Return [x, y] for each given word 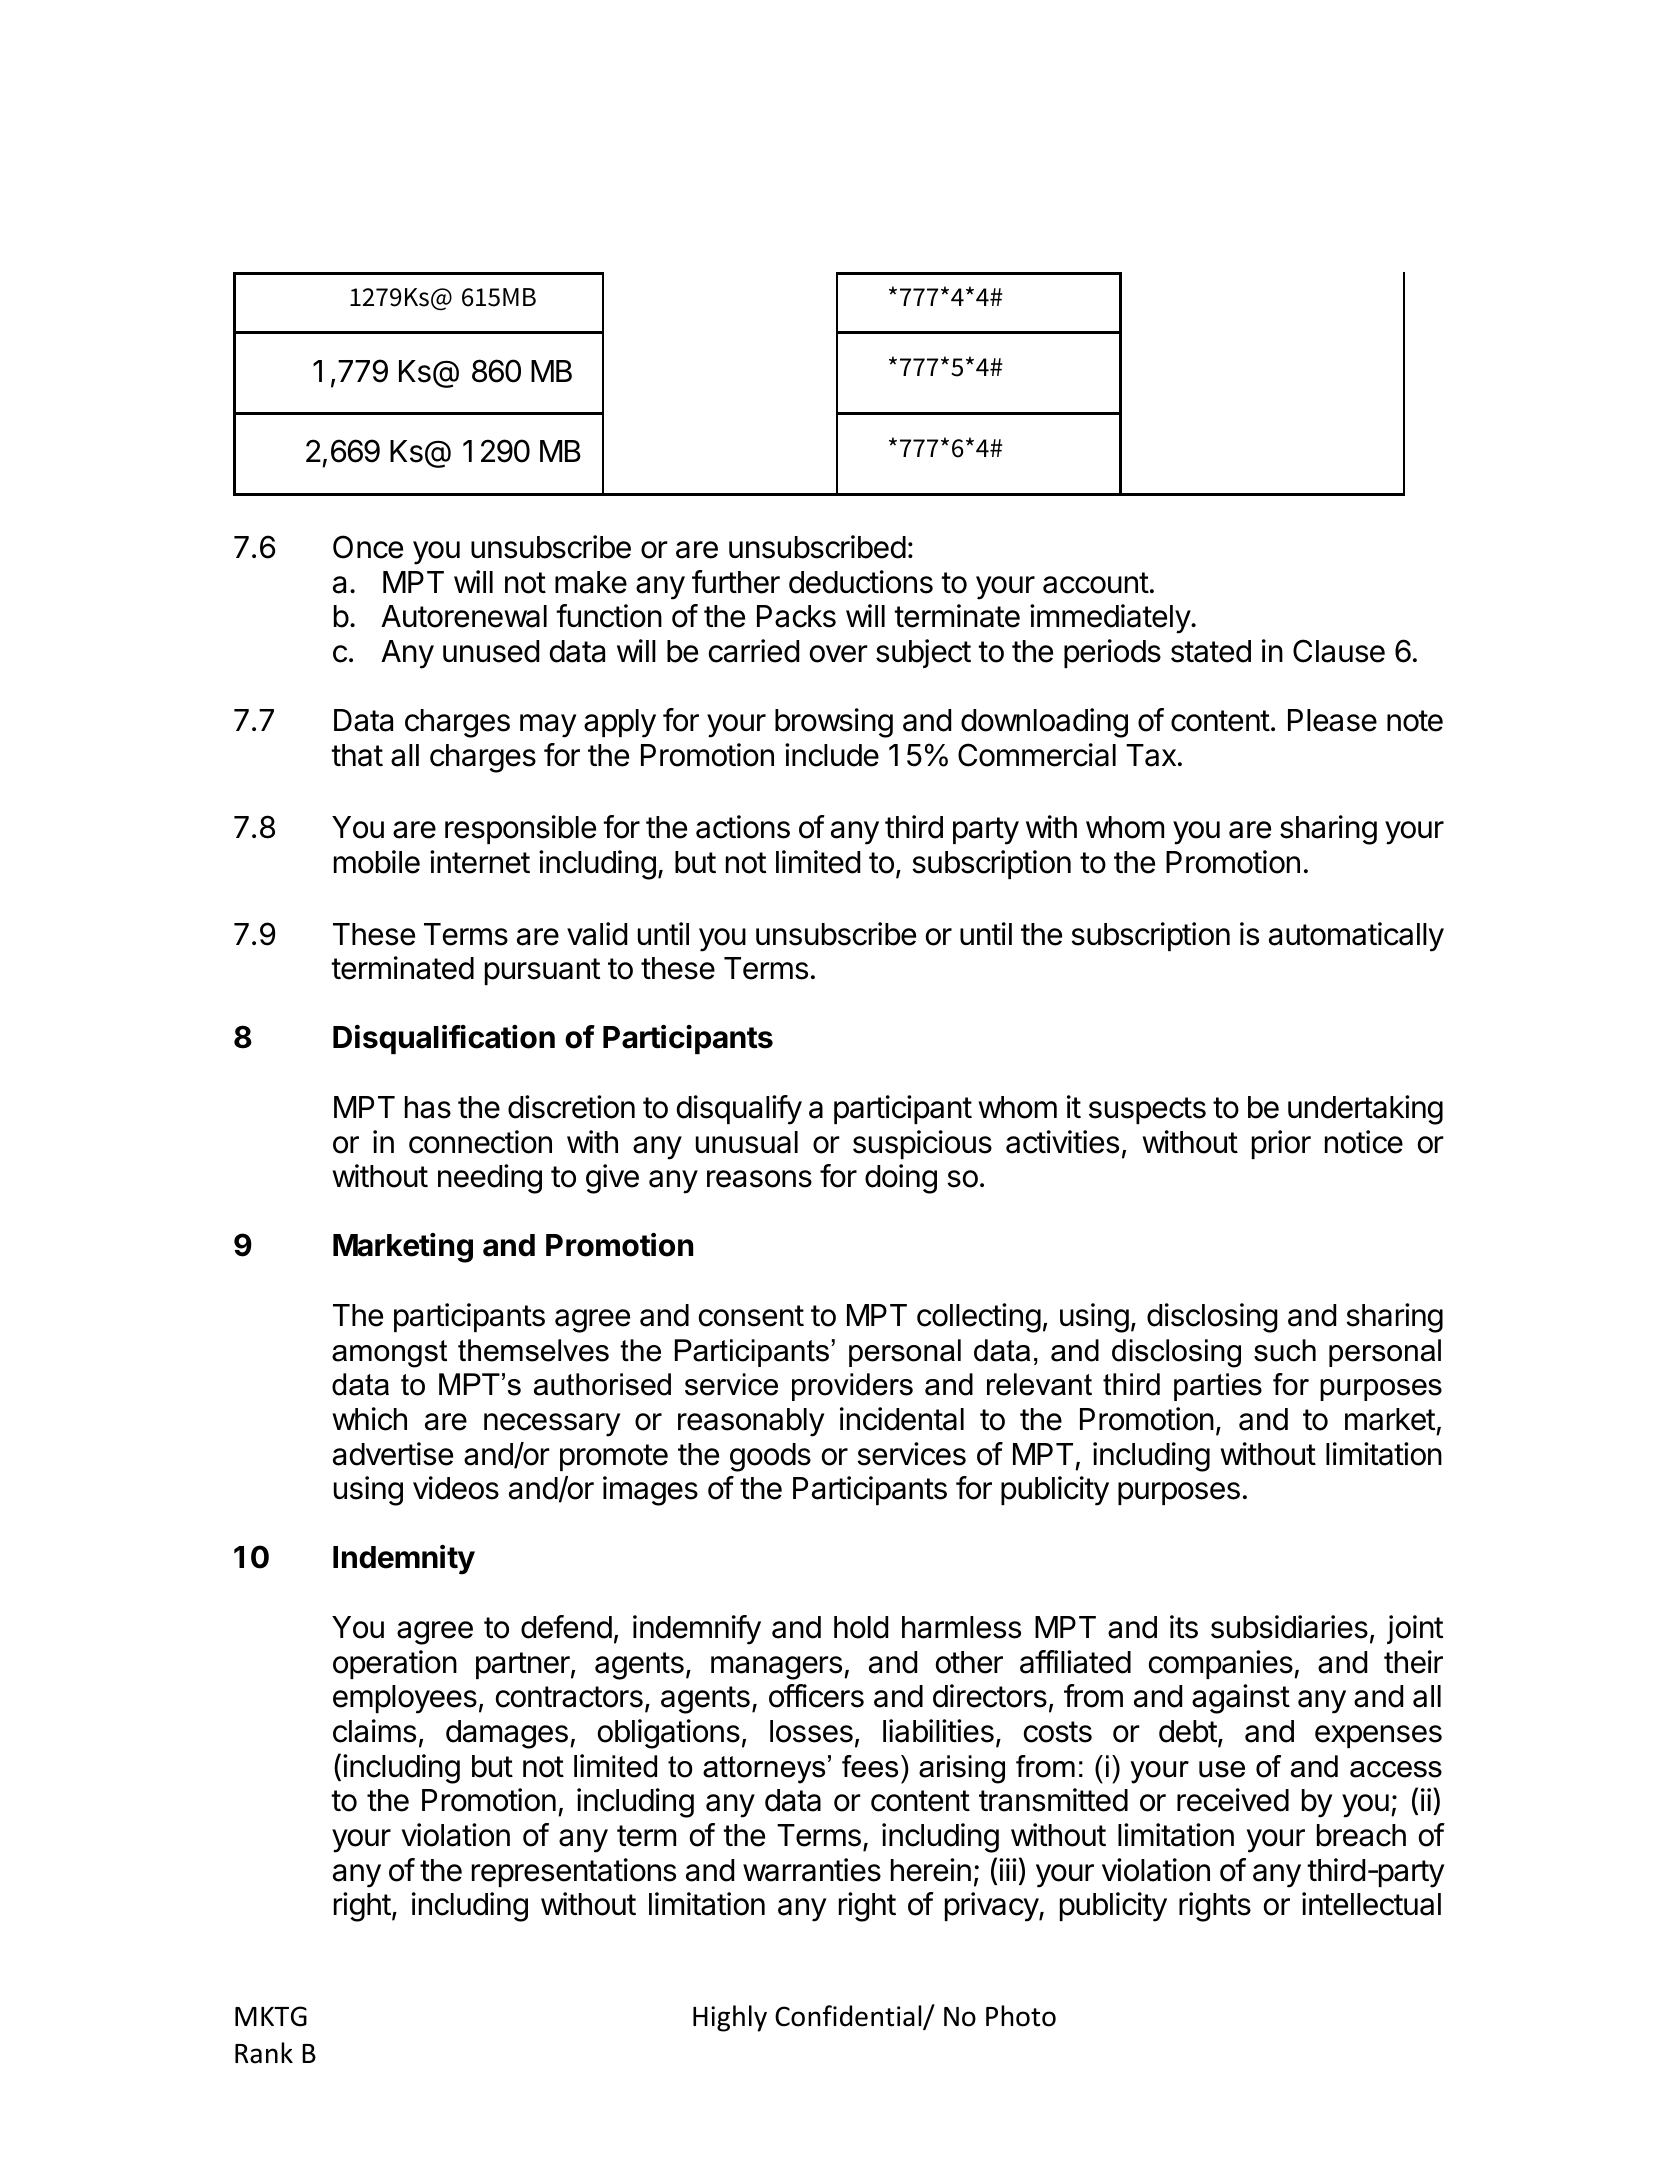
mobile [377, 862]
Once [368, 547]
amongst [389, 1354]
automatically [1356, 937]
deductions [861, 582]
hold [861, 1627]
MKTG [271, 2016]
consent [751, 1316]
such [1285, 1350]
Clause [1339, 651]
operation [395, 1664]
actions [743, 827]
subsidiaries [1289, 1627]
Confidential [849, 2017]
